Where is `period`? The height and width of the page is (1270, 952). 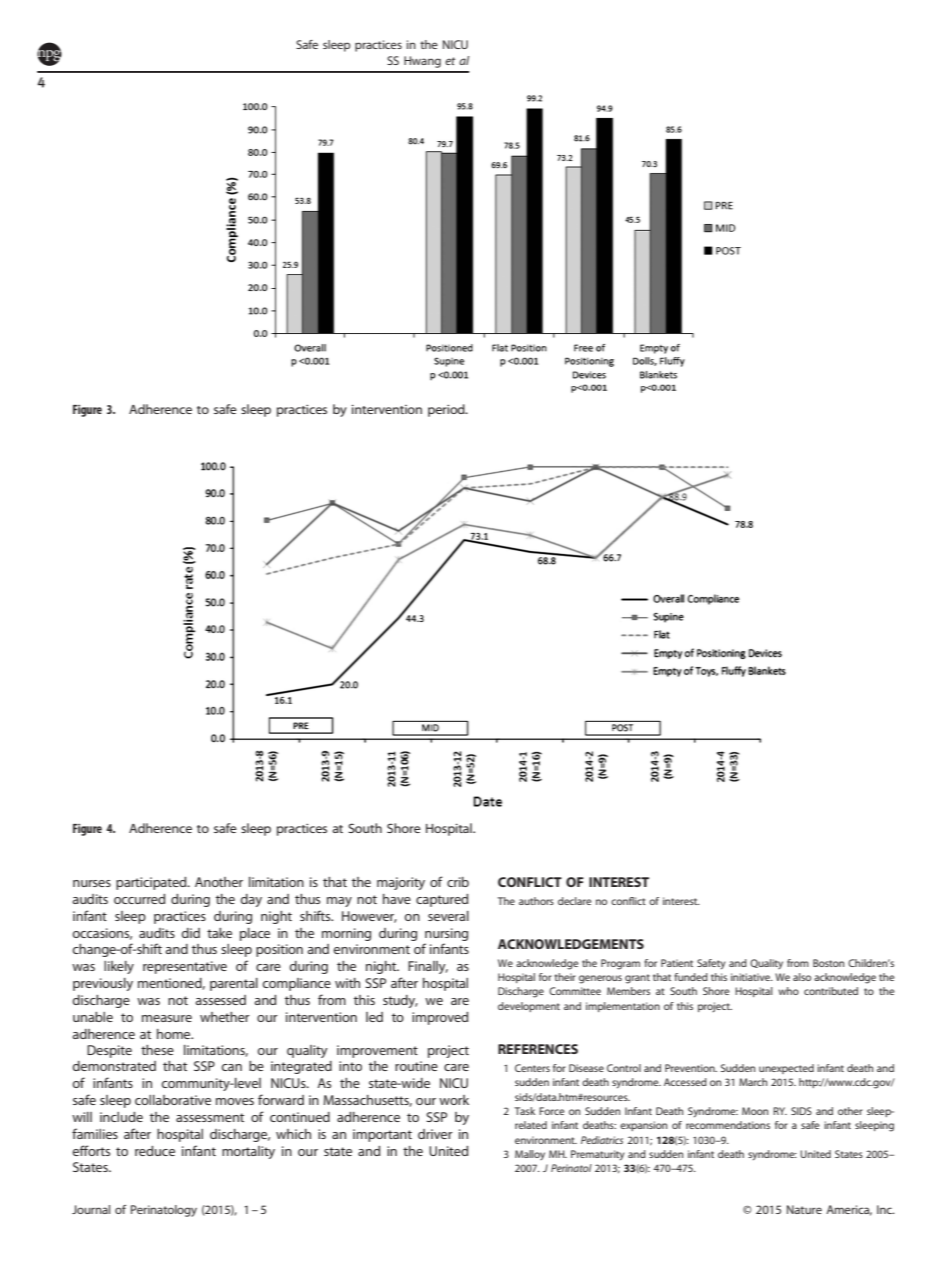
period is located at coordinates (447, 410).
